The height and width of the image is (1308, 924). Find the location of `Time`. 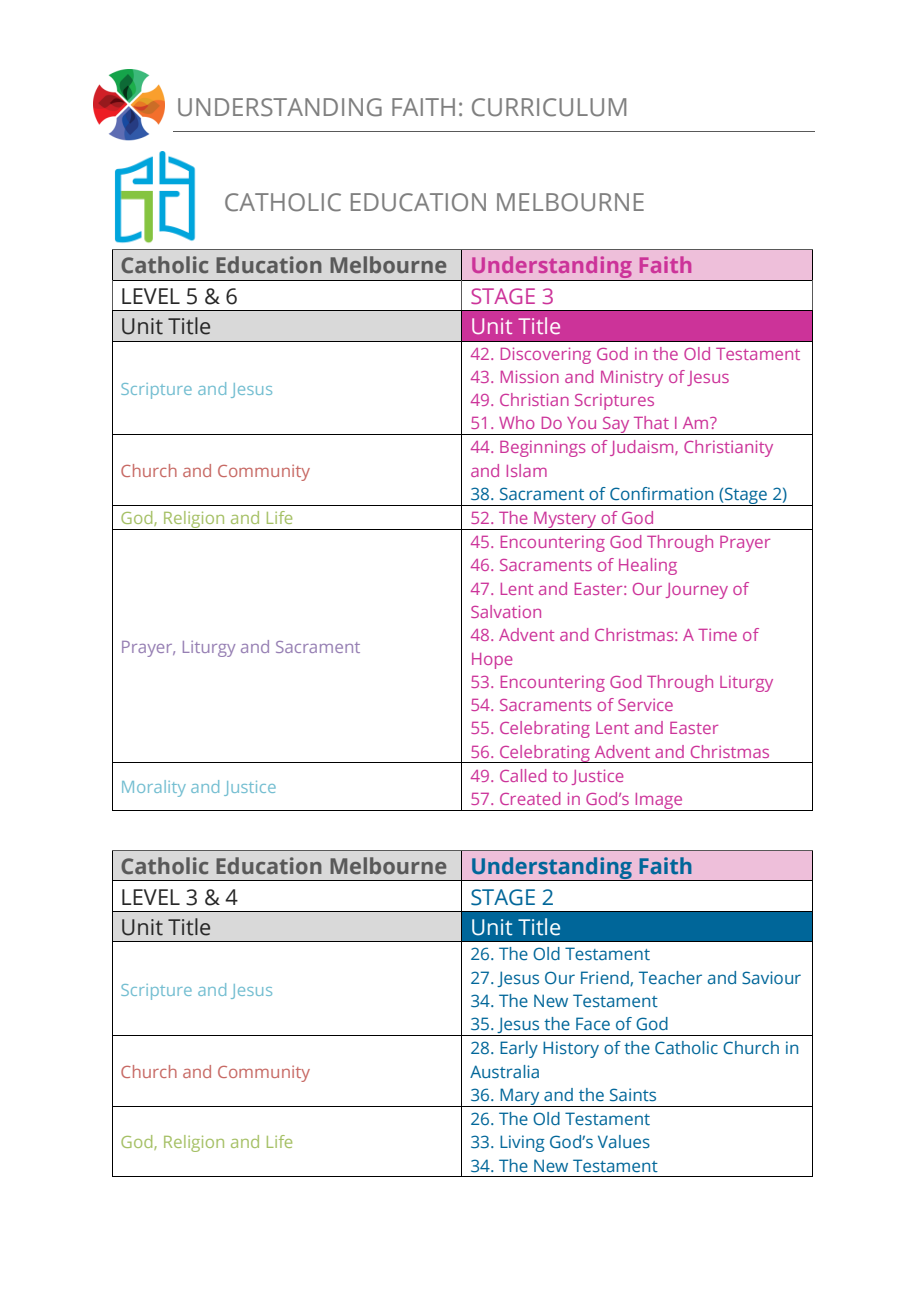

Time is located at coordinates (717, 634).
